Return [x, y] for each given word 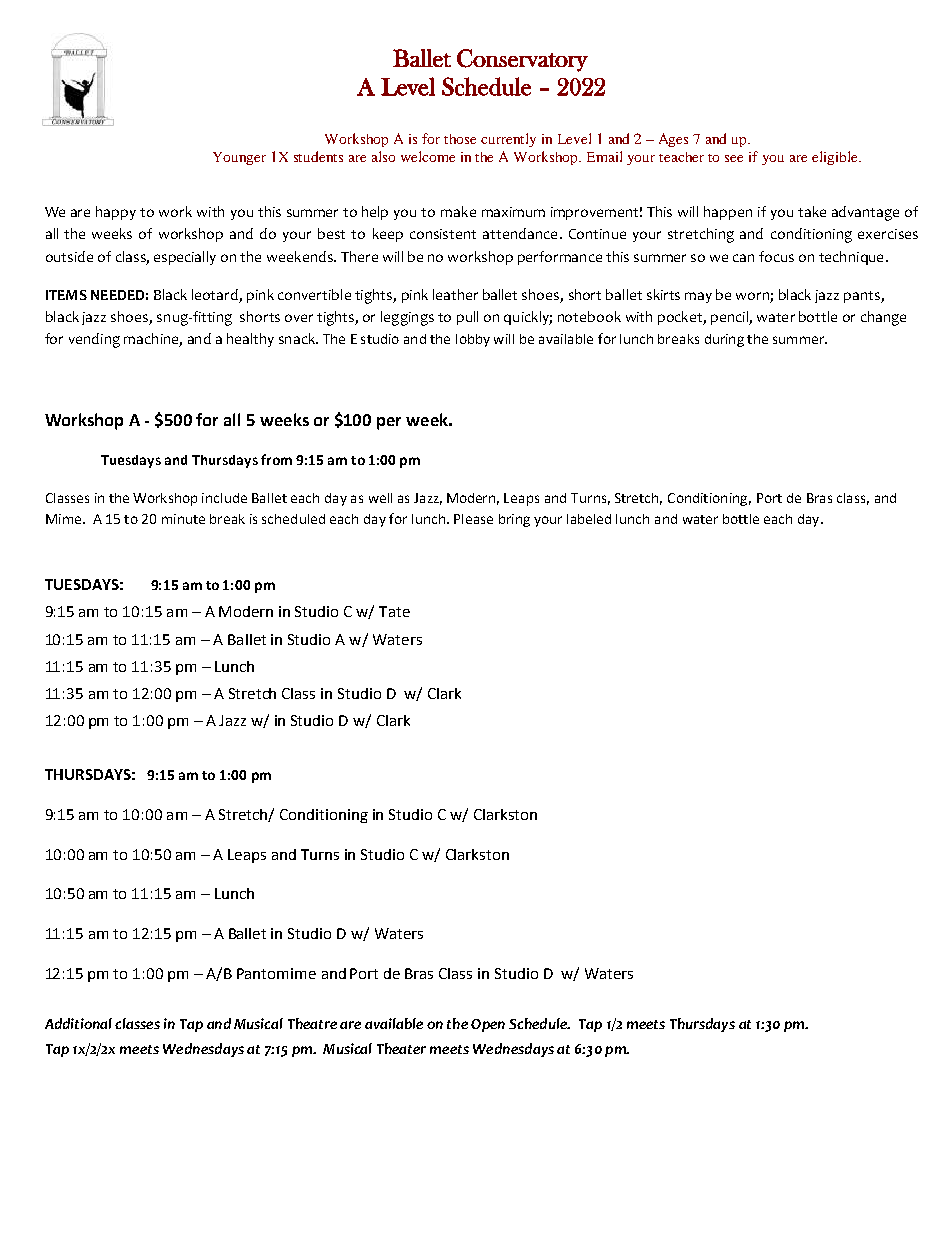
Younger [239, 158]
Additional [78, 1023]
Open [488, 1025]
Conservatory [522, 60]
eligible [836, 158]
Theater [401, 1048]
